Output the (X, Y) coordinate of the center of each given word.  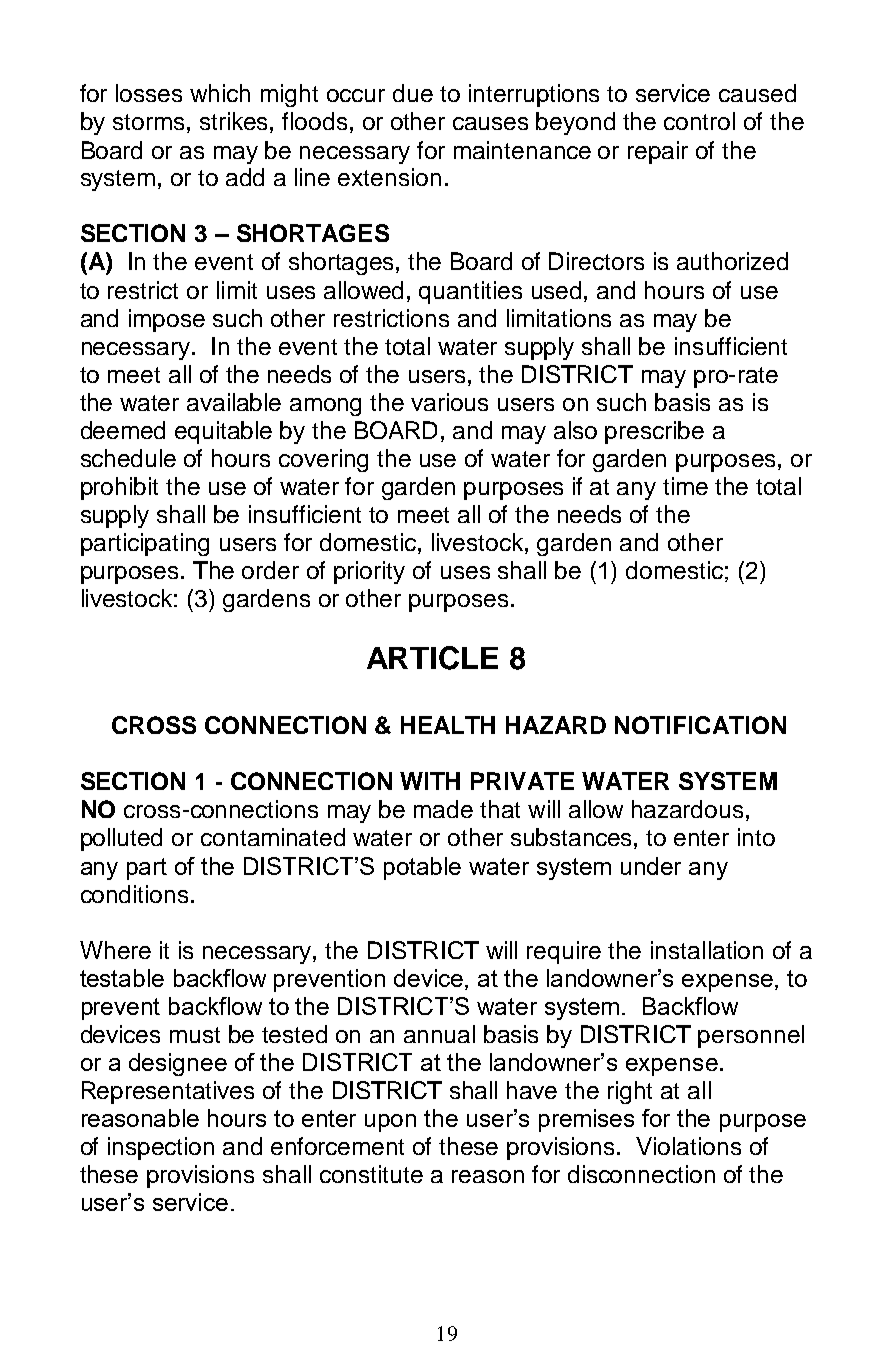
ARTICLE (432, 658)
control (699, 121)
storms (148, 122)
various (449, 402)
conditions (134, 894)
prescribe (654, 432)
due (413, 93)
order (270, 570)
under (651, 866)
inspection (161, 1148)
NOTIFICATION (700, 725)
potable (422, 868)
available (234, 402)
